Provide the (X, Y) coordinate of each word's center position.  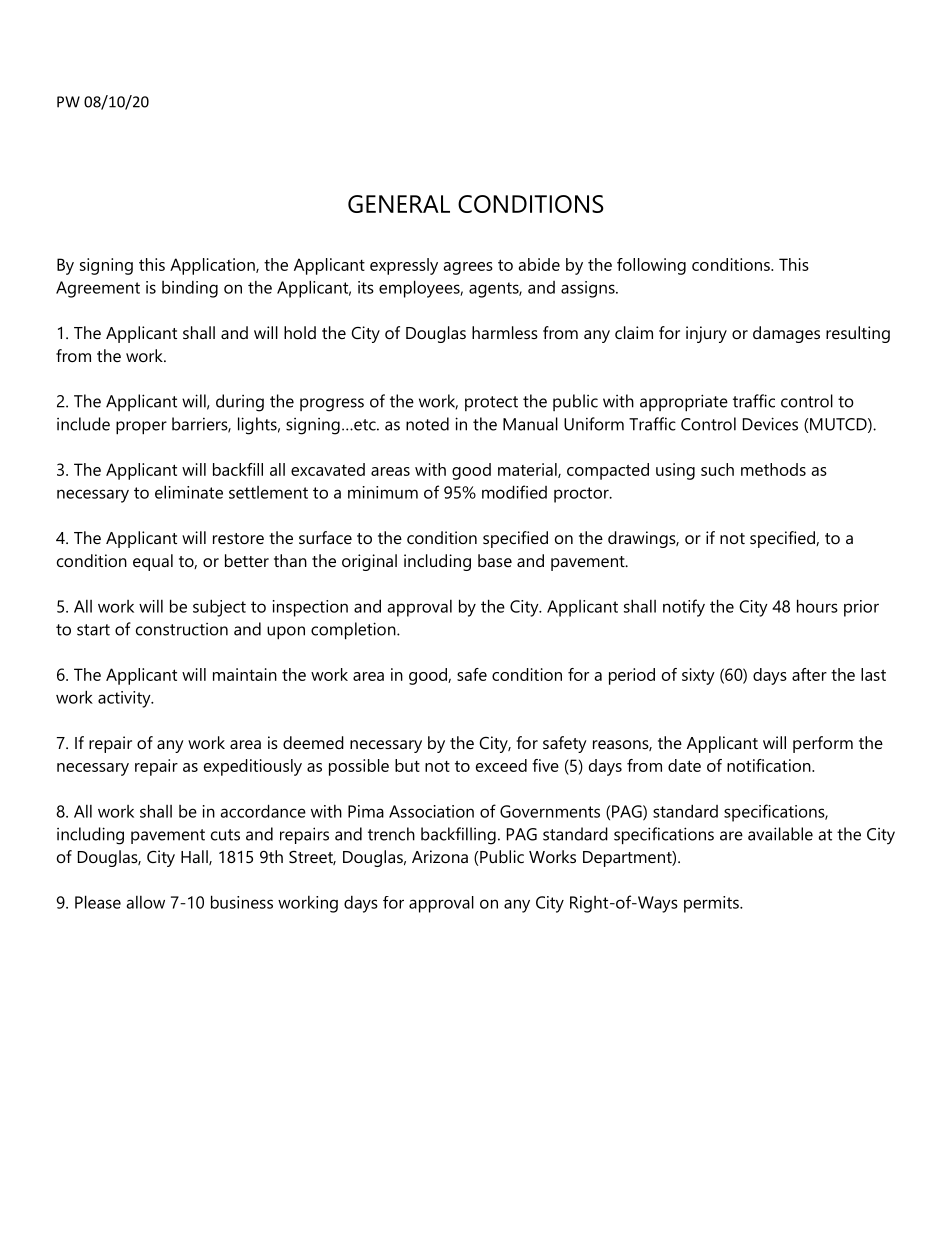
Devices (770, 424)
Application (213, 266)
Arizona (440, 856)
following (651, 266)
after (809, 674)
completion (354, 631)
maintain (245, 674)
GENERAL (399, 204)
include (83, 424)
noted (427, 424)
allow (145, 902)
